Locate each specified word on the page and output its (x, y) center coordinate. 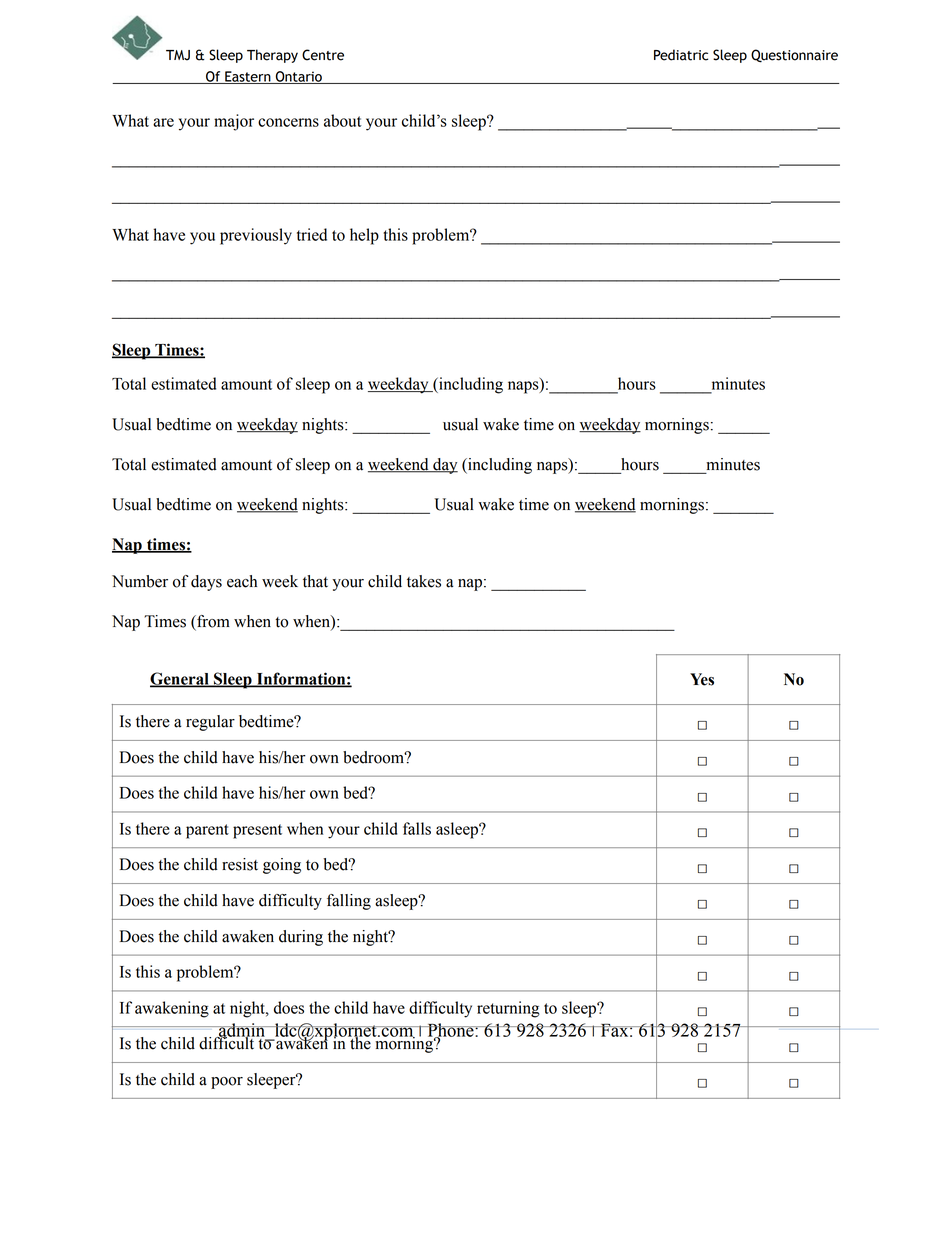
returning (508, 1009)
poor (227, 1083)
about (343, 120)
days (206, 583)
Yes (702, 679)
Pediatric (681, 55)
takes (424, 581)
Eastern (248, 77)
